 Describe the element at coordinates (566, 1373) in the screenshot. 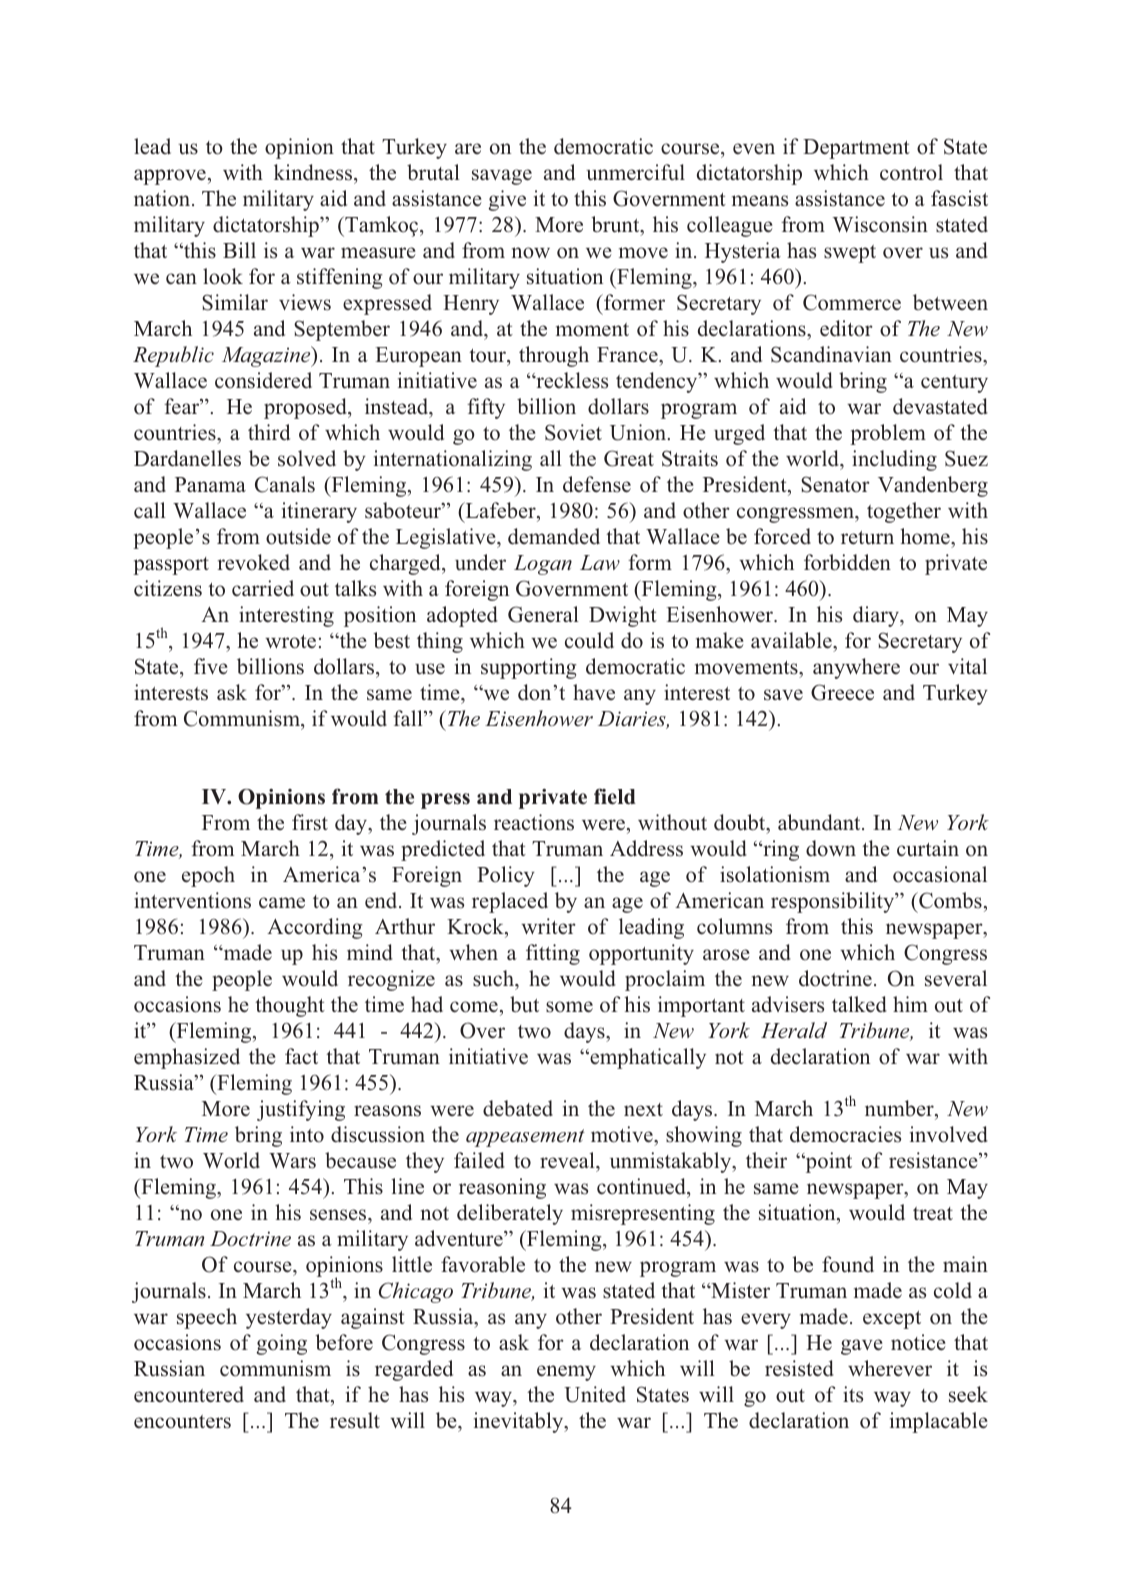

I see `enemy` at that location.
